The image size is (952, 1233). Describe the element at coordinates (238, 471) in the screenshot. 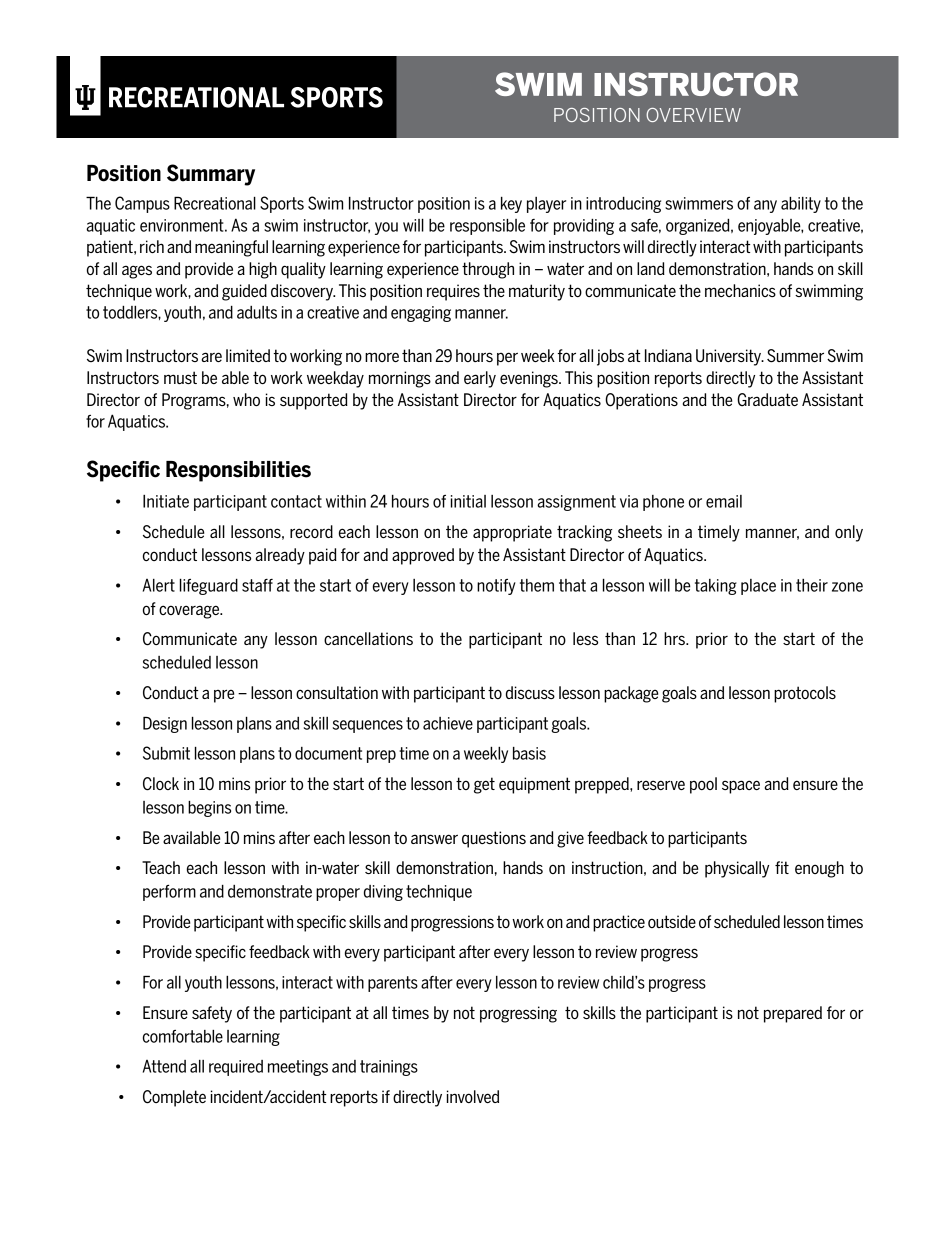

I see `Responsibilities` at that location.
